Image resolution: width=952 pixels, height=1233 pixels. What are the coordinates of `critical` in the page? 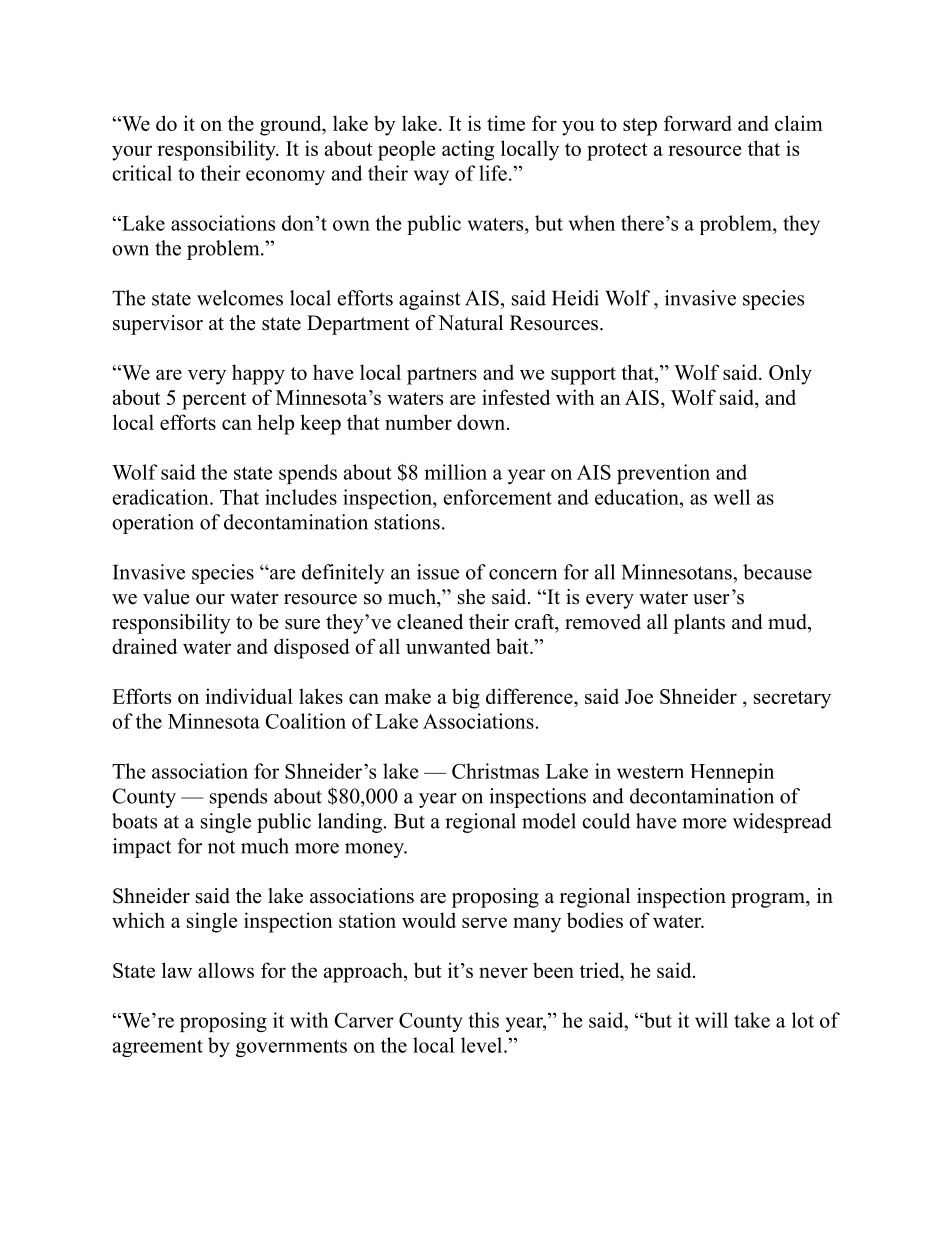 It's located at (142, 173).
